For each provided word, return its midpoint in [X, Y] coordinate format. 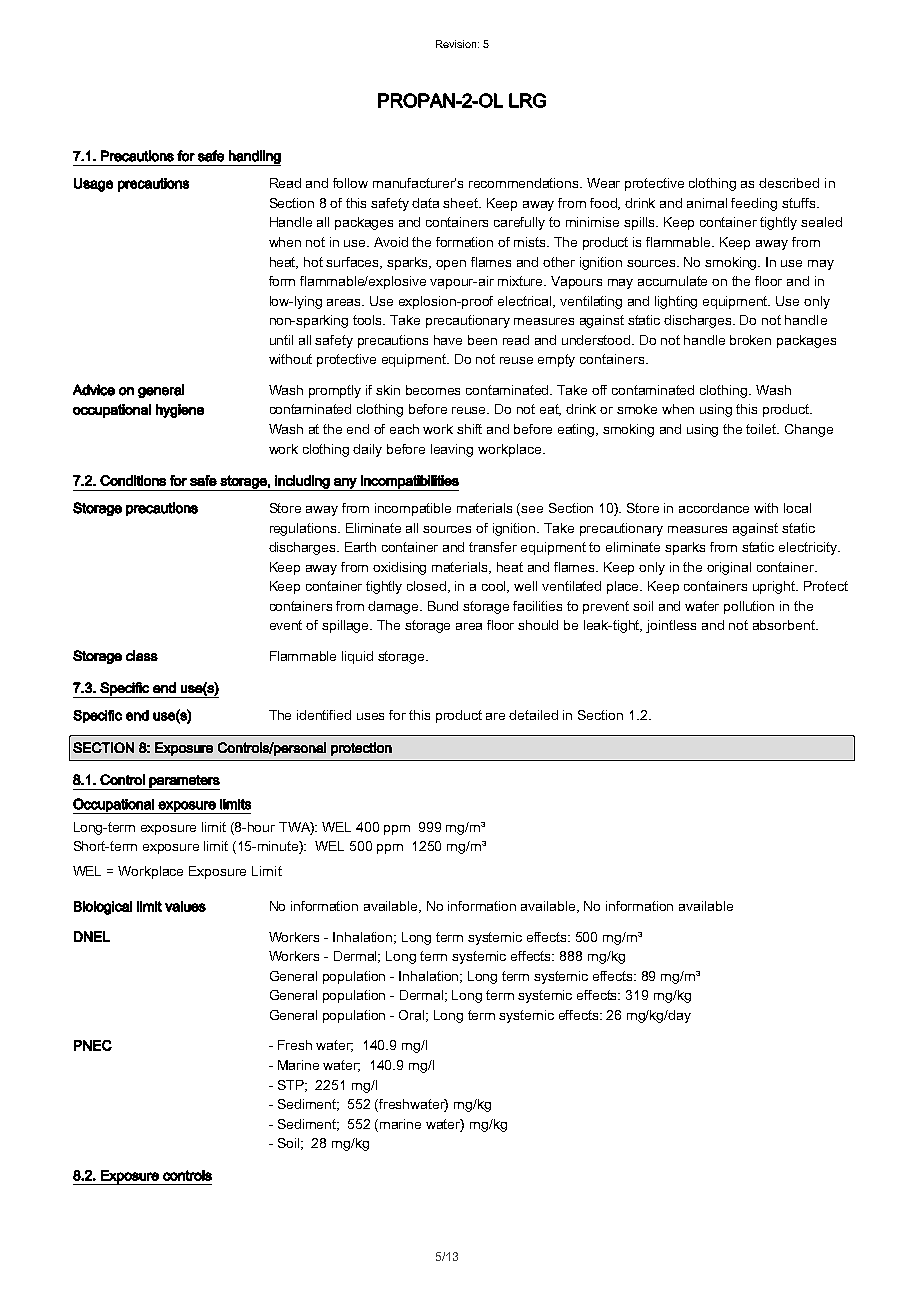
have [448, 340]
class [142, 655]
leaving [452, 450]
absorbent [785, 625]
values [185, 906]
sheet [462, 203]
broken [750, 340]
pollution [749, 607]
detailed [533, 715]
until [281, 340]
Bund [443, 606]
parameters [184, 782]
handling [254, 158]
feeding [754, 204]
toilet [762, 429]
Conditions [133, 480]
